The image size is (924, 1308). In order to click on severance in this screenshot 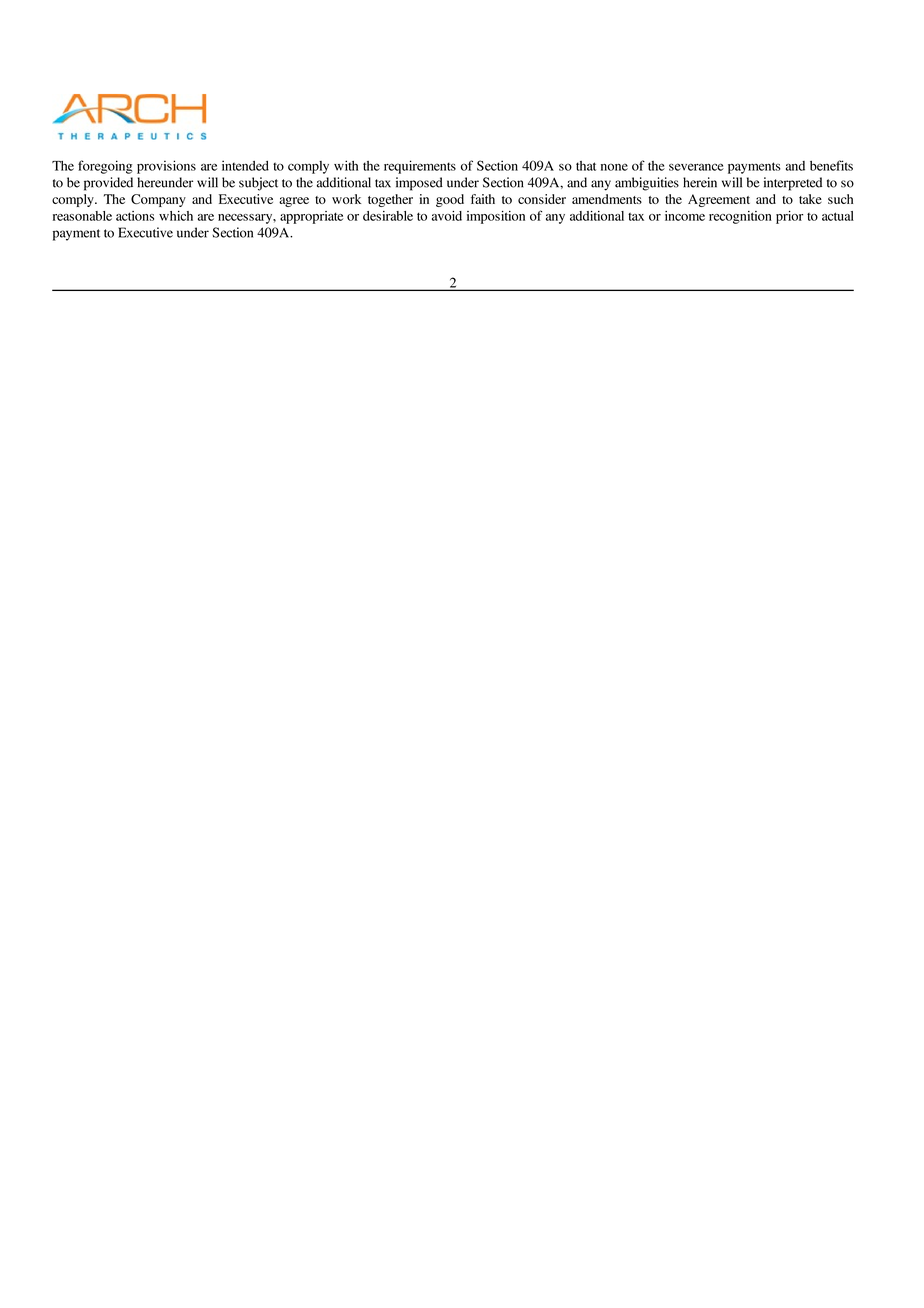, I will do `click(696, 167)`.
